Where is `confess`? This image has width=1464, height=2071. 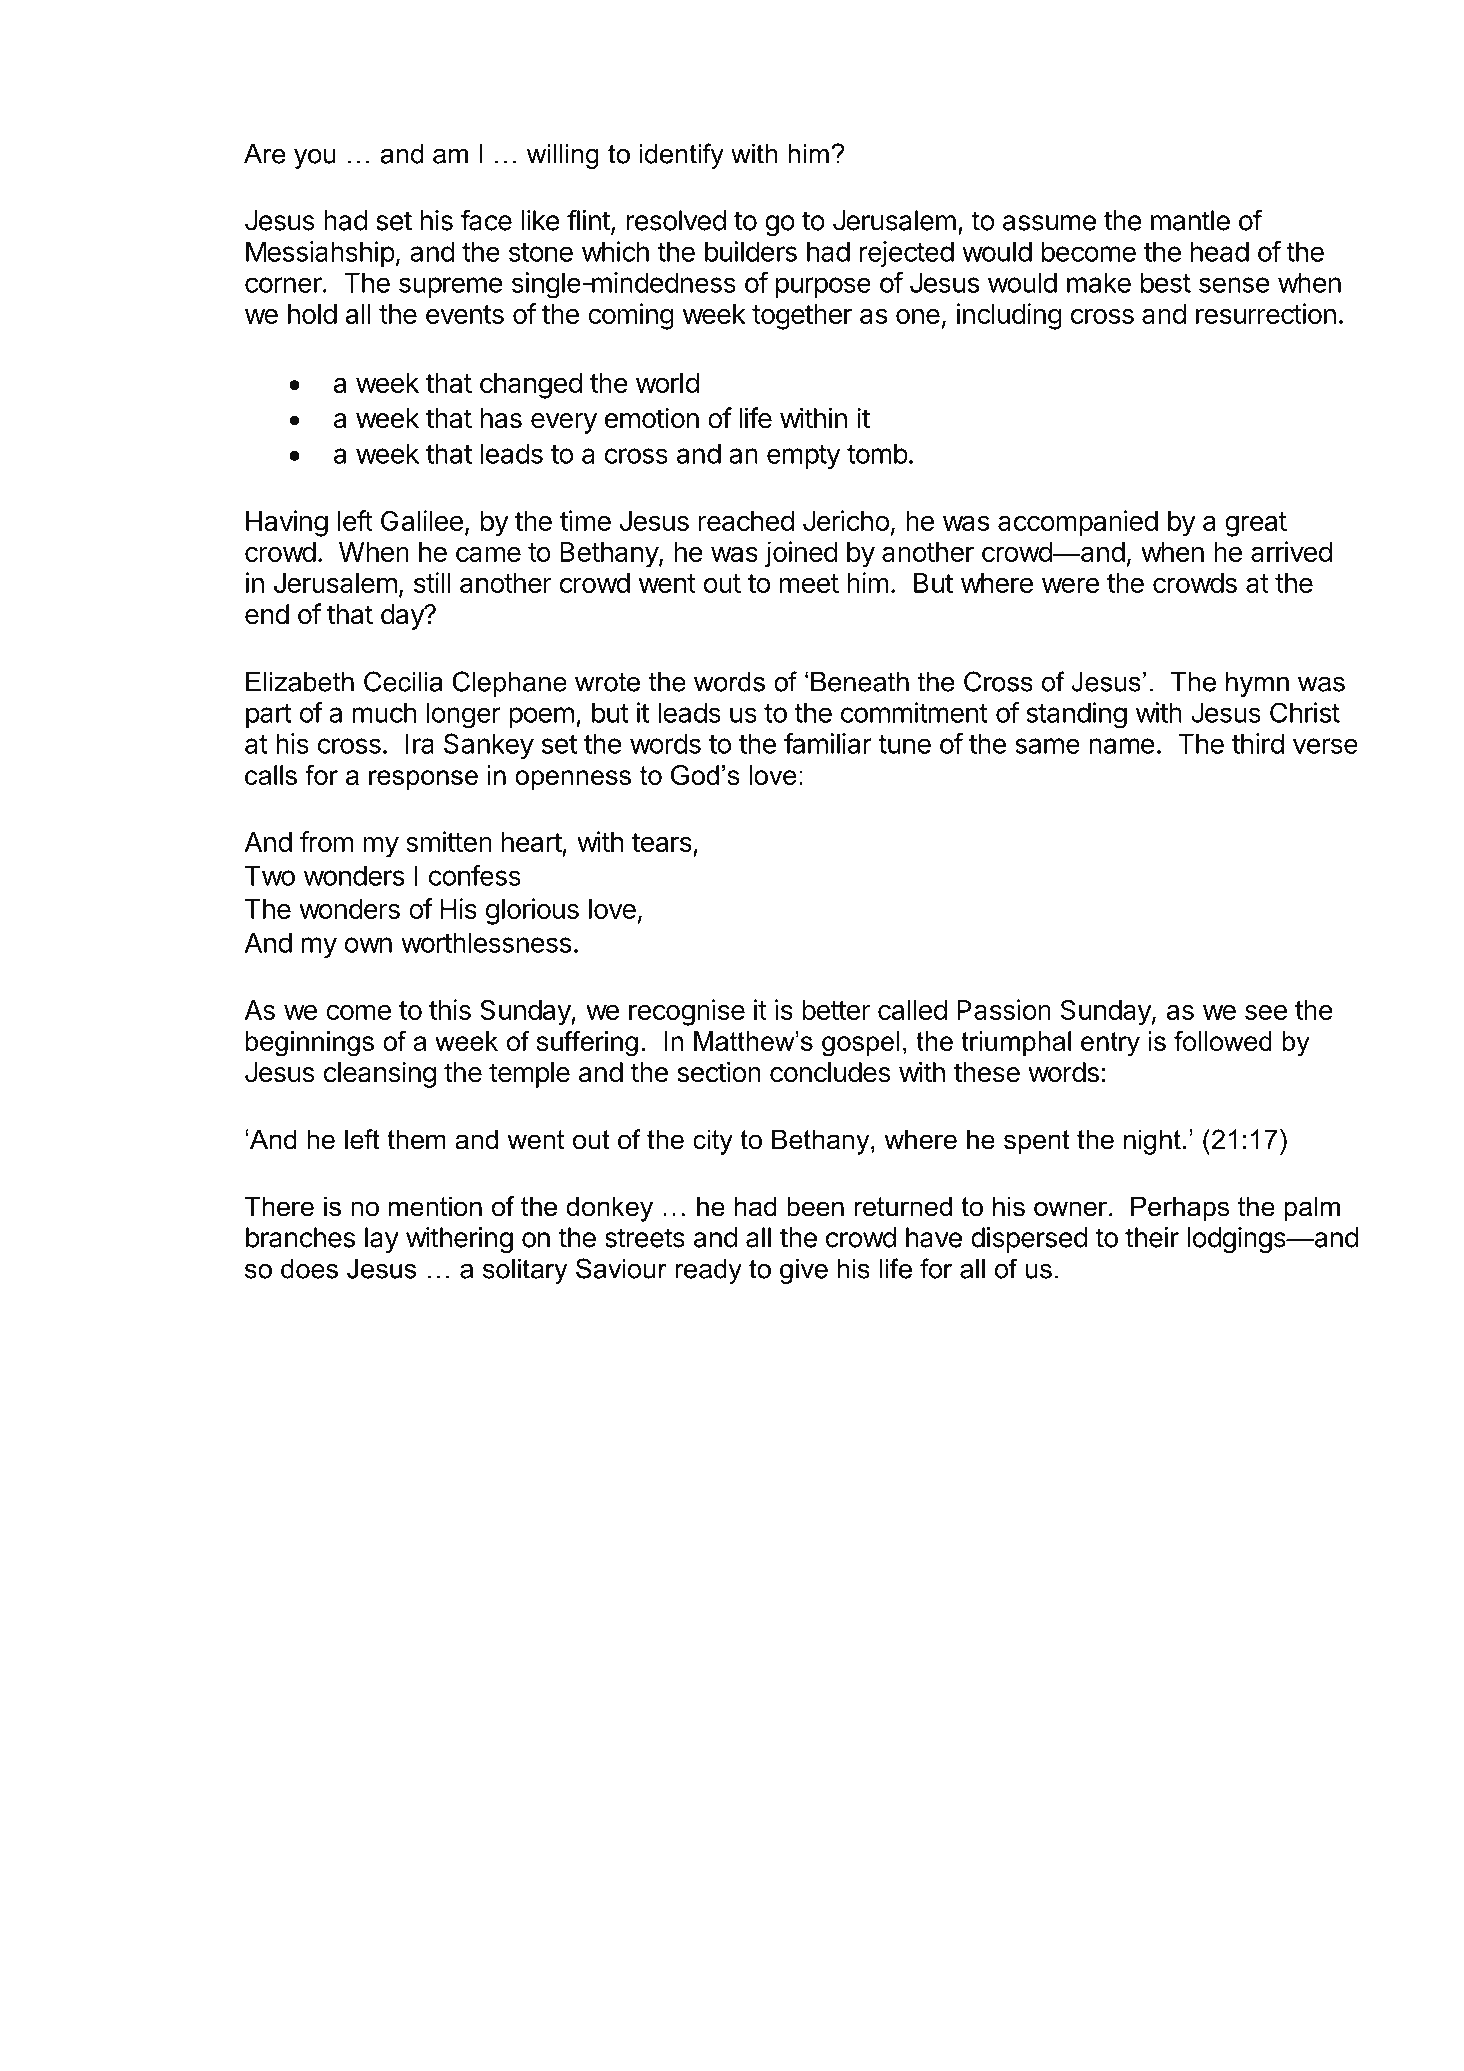 confess is located at coordinates (475, 875).
